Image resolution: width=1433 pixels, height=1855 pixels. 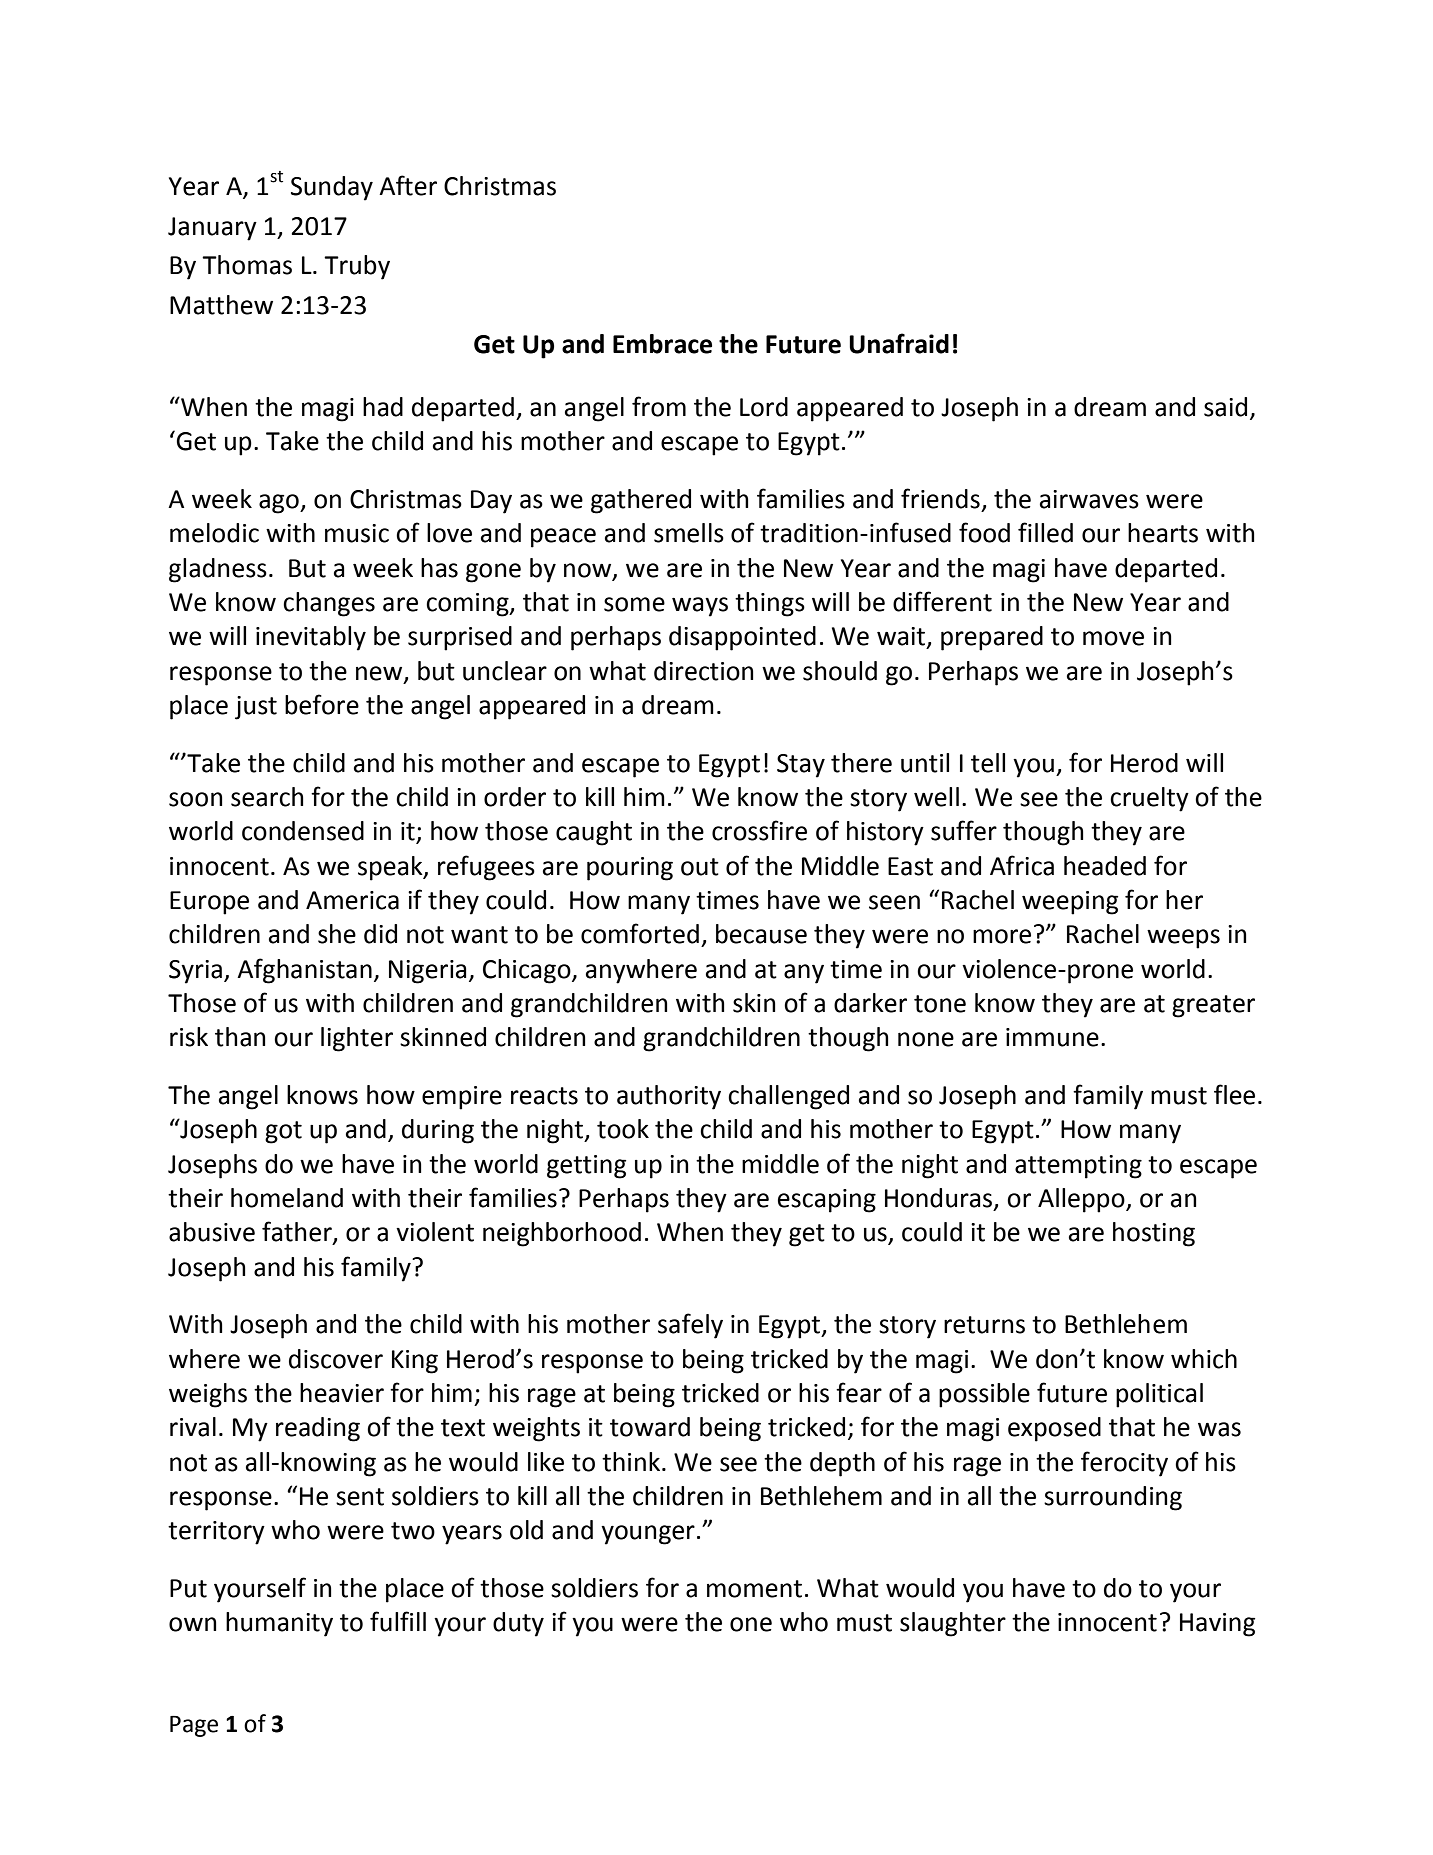 What do you see at coordinates (322, 704) in the screenshot?
I see `before` at bounding box center [322, 704].
